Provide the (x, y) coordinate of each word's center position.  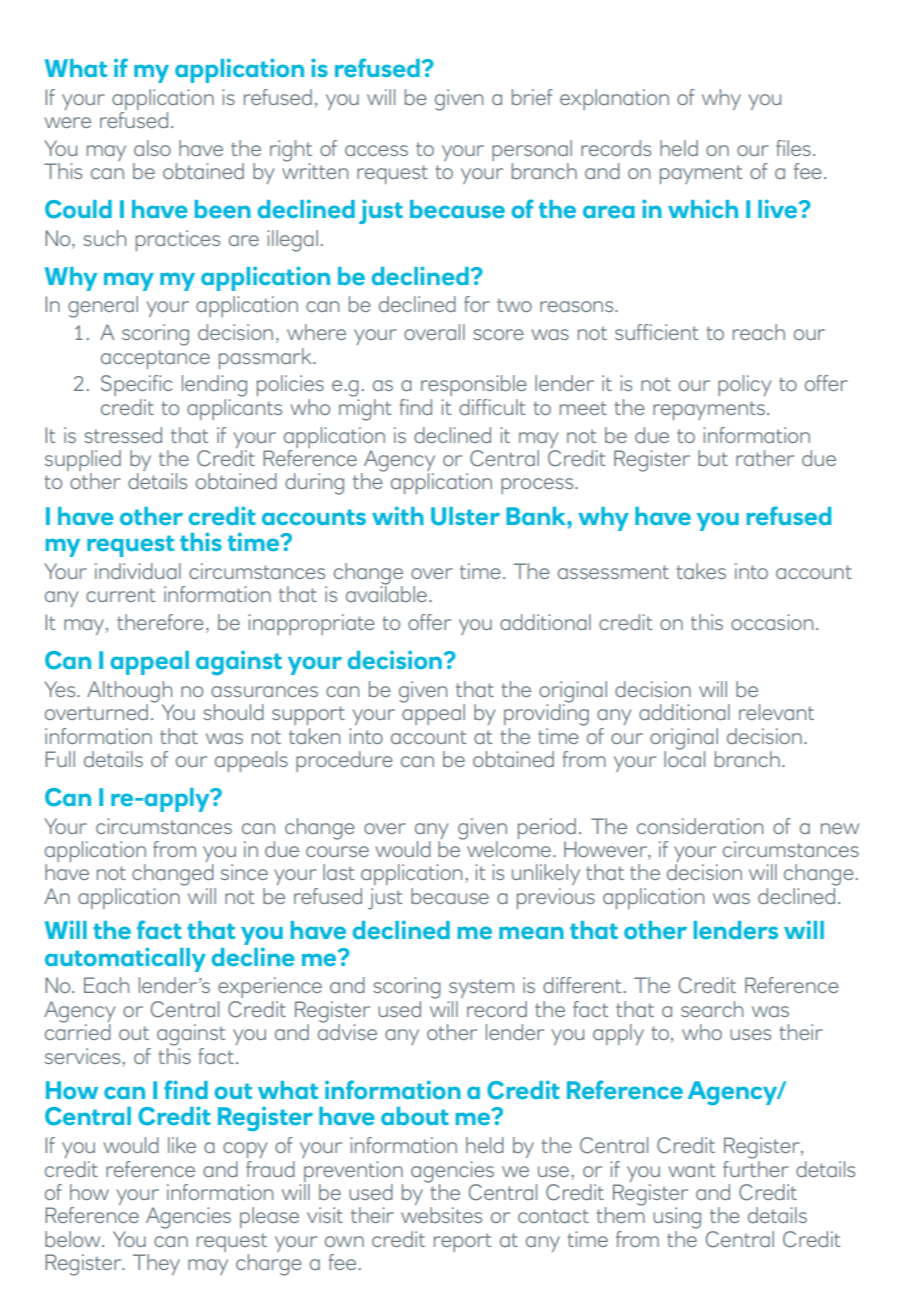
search (712, 1009)
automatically (125, 959)
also (152, 148)
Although (130, 693)
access (376, 150)
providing (546, 714)
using (677, 1218)
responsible (474, 385)
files (793, 148)
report (462, 1242)
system (481, 988)
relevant (776, 712)
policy (744, 385)
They (156, 1264)
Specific (137, 385)
